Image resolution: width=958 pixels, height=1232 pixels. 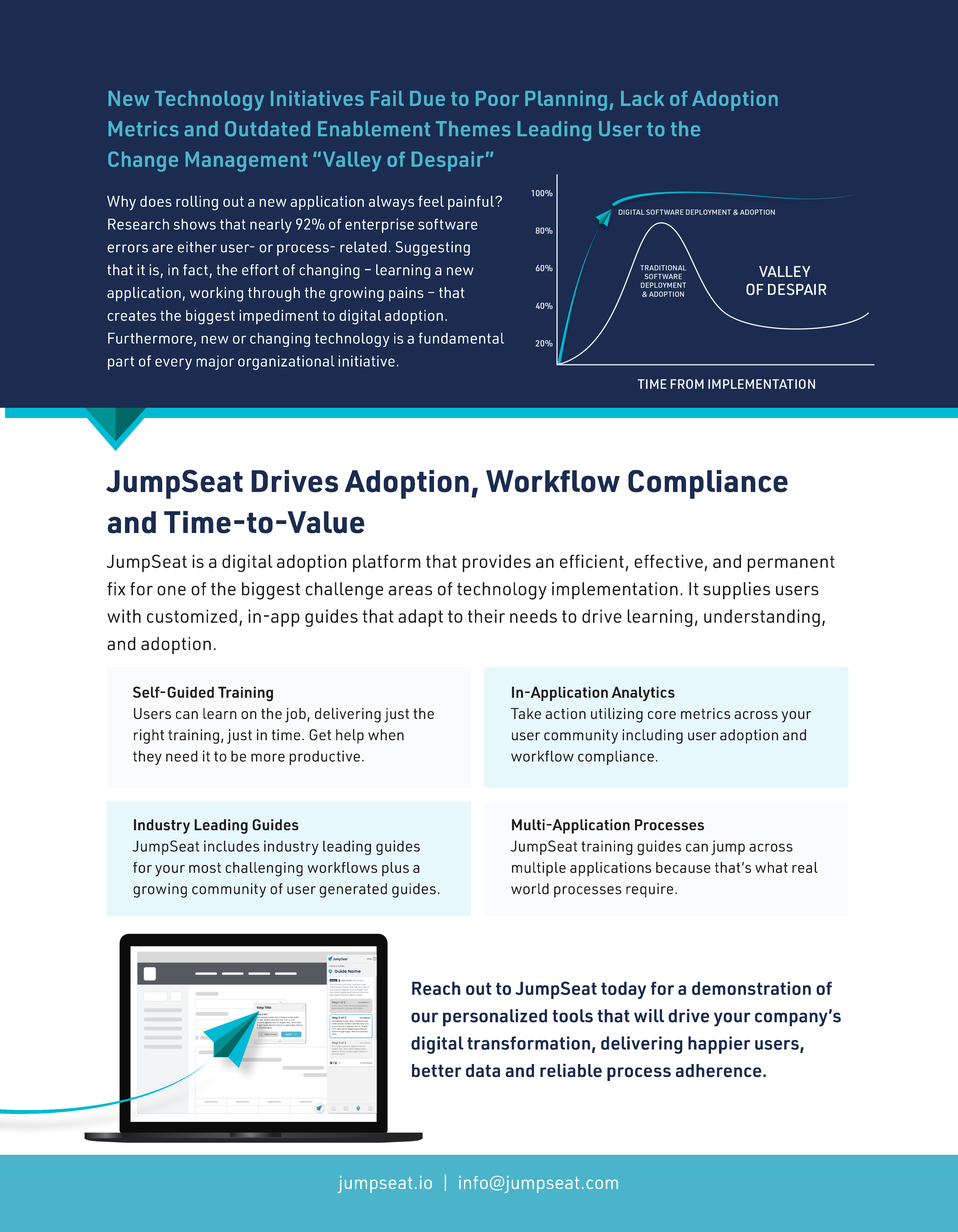 I want to click on Themes, so click(x=473, y=129).
